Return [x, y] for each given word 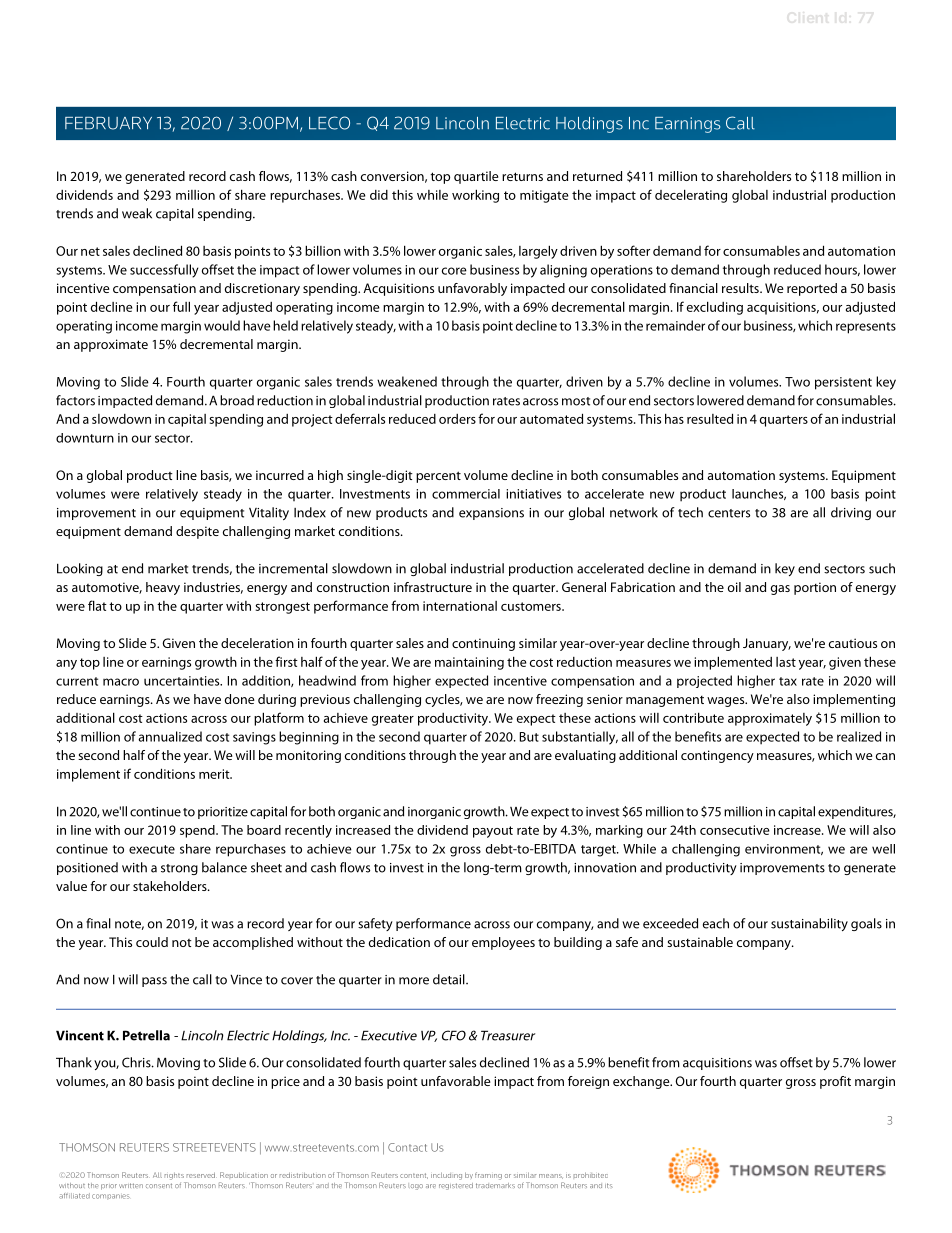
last [786, 662]
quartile [476, 177]
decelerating [691, 196]
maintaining [469, 663]
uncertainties [183, 681]
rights [174, 1176]
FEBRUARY [108, 123]
